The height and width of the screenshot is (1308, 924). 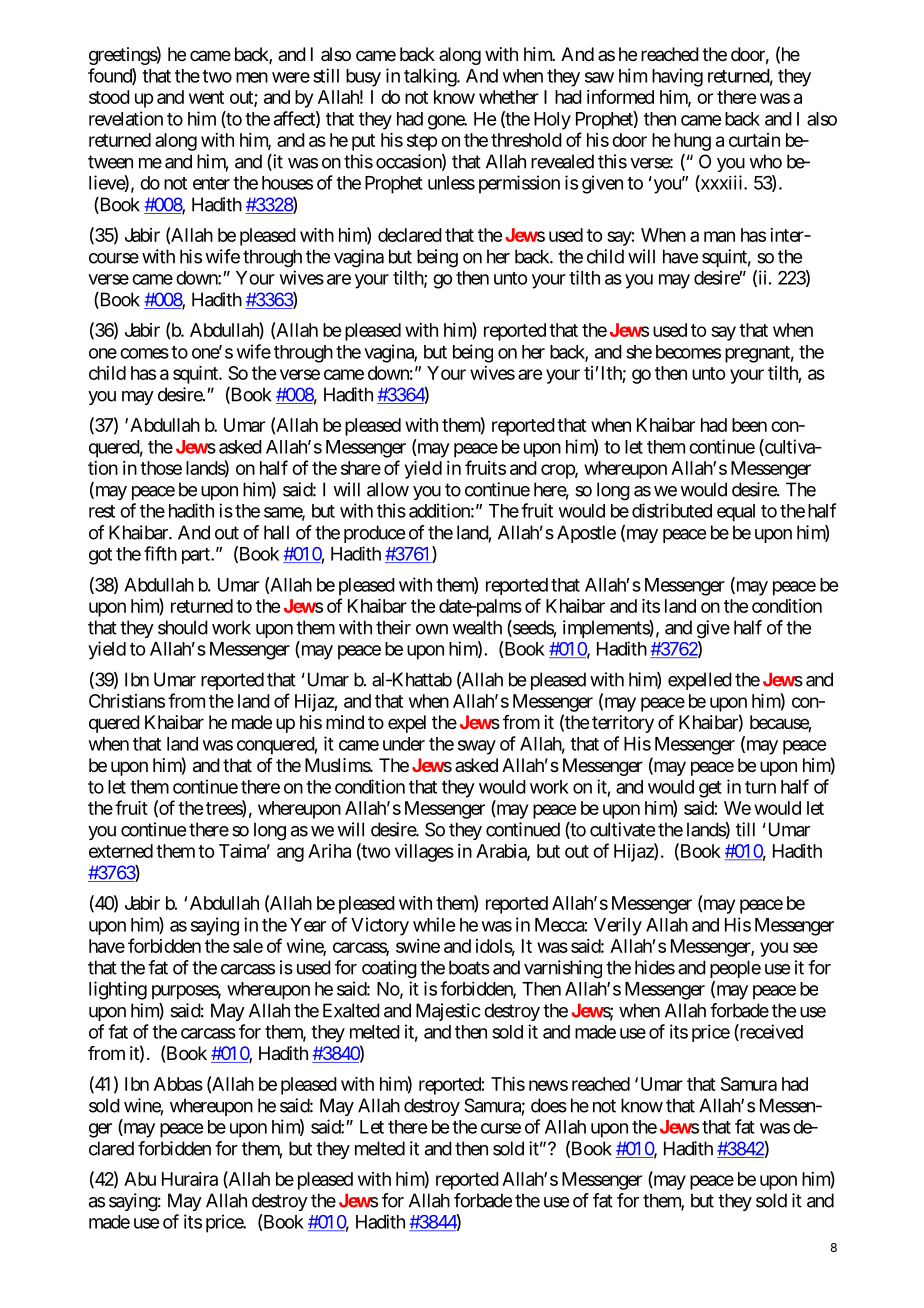 What do you see at coordinates (424, 853) in the screenshot?
I see `villages` at bounding box center [424, 853].
